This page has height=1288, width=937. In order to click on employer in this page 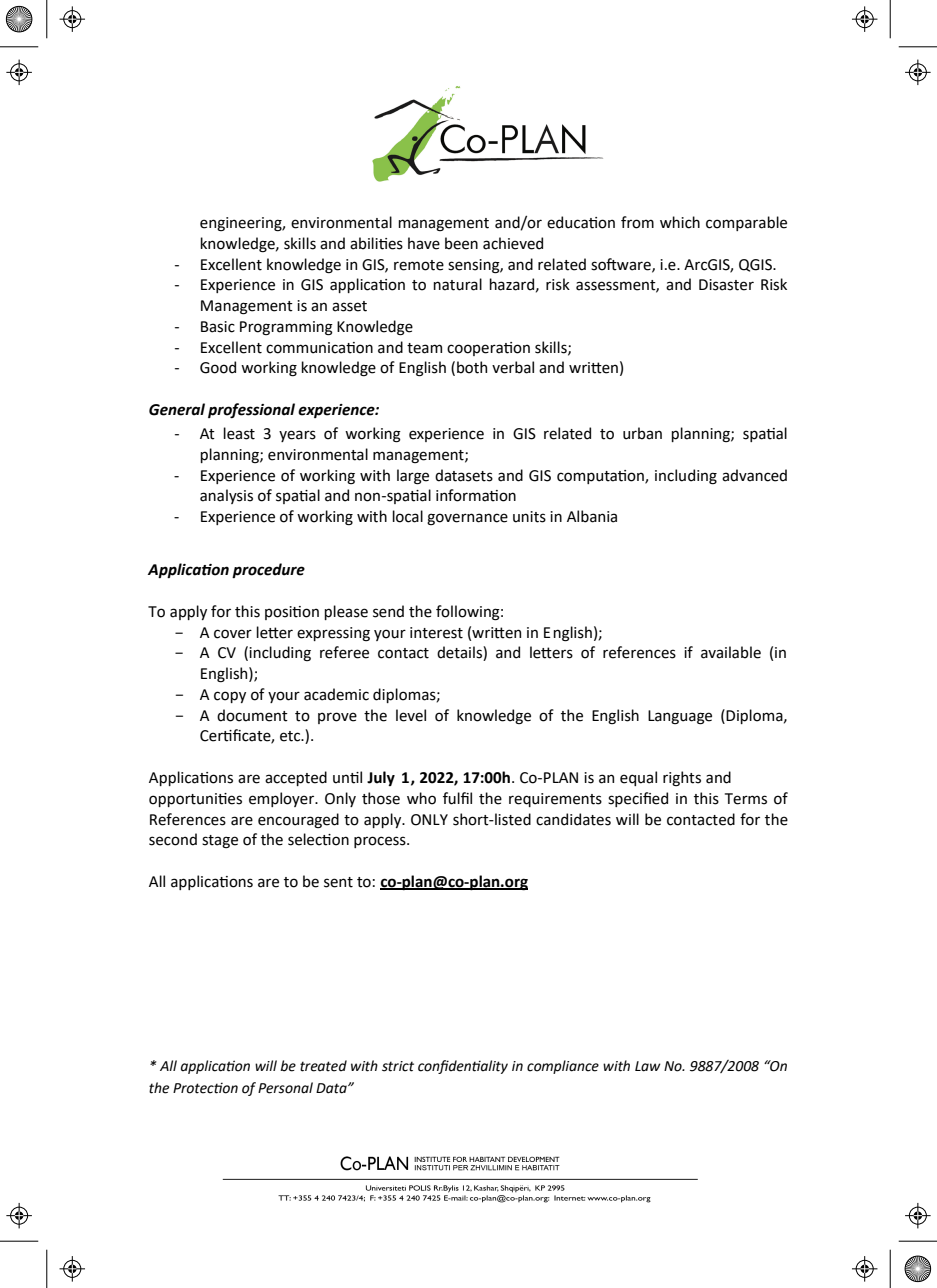, I will do `click(283, 799)`.
